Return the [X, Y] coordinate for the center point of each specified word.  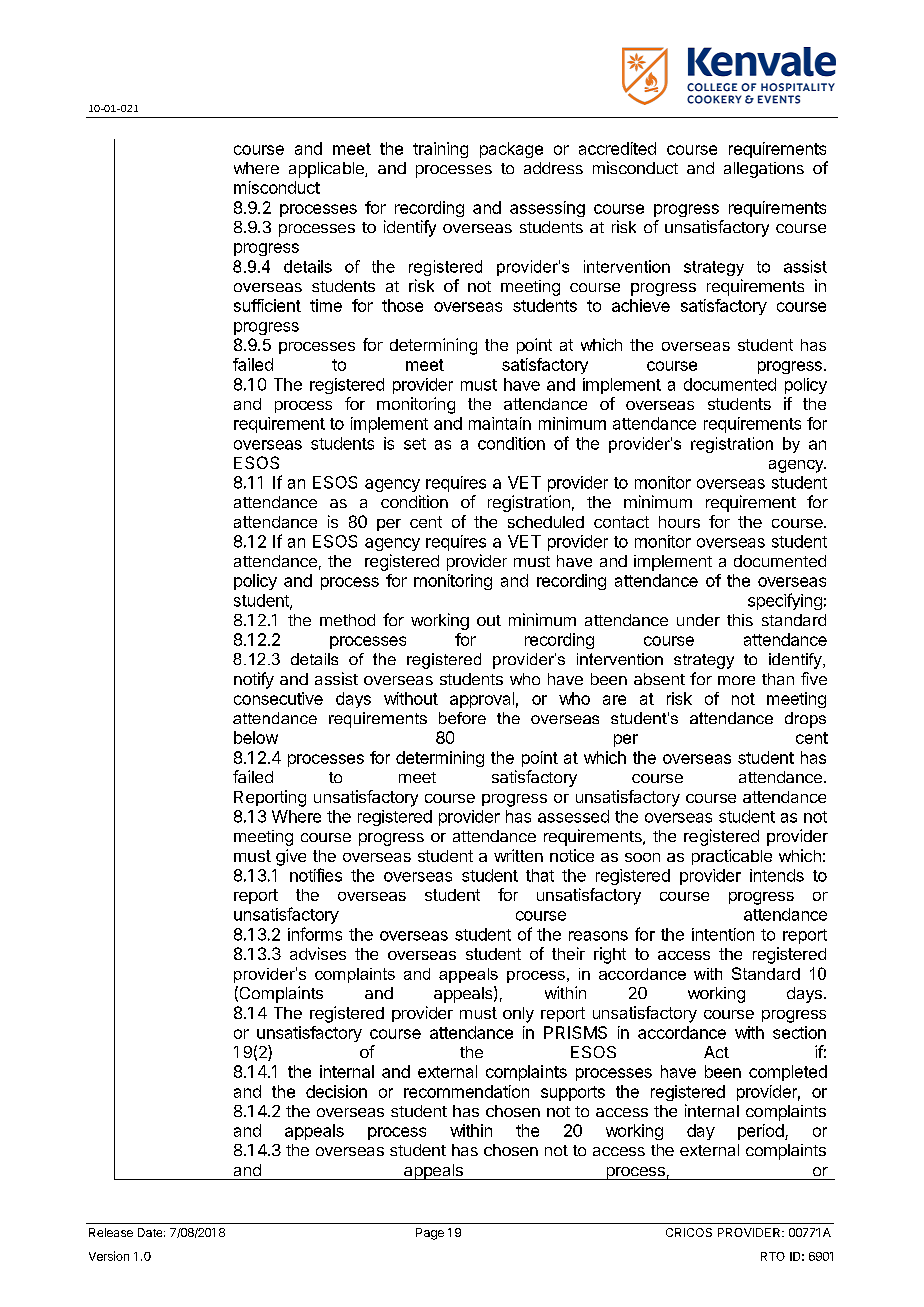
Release [111, 1232]
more [736, 680]
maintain [500, 423]
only [518, 1015]
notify [254, 680]
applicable [327, 170]
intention [723, 934]
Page [430, 1234]
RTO [773, 1256]
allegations [764, 170]
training [440, 150]
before [462, 718]
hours [679, 522]
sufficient [267, 305]
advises [318, 953]
